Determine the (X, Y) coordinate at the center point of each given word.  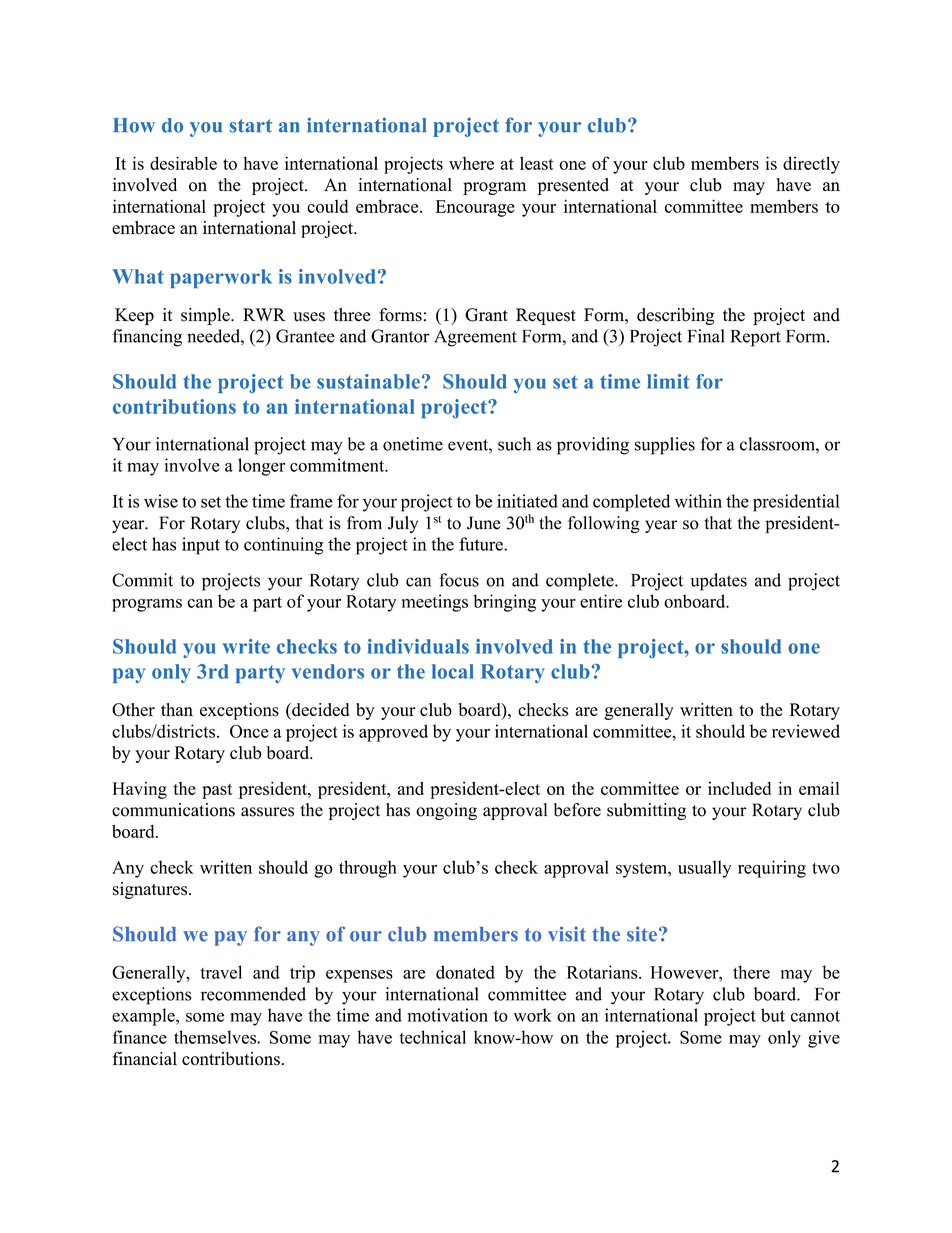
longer (261, 467)
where (471, 163)
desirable (183, 163)
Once (249, 731)
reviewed (806, 731)
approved (393, 733)
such (514, 444)
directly (811, 165)
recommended (253, 994)
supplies (665, 446)
